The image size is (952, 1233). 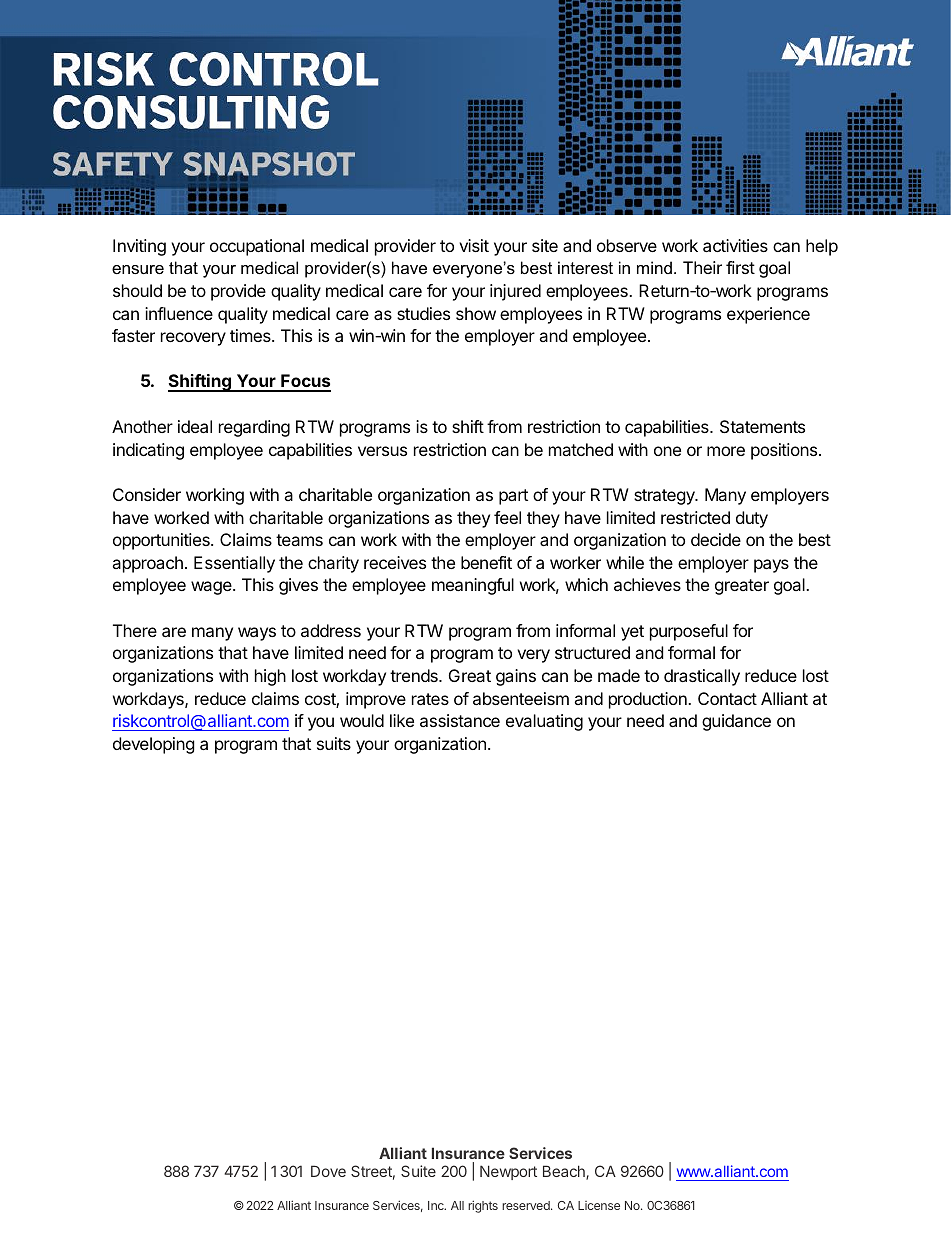 I want to click on first, so click(x=740, y=267).
